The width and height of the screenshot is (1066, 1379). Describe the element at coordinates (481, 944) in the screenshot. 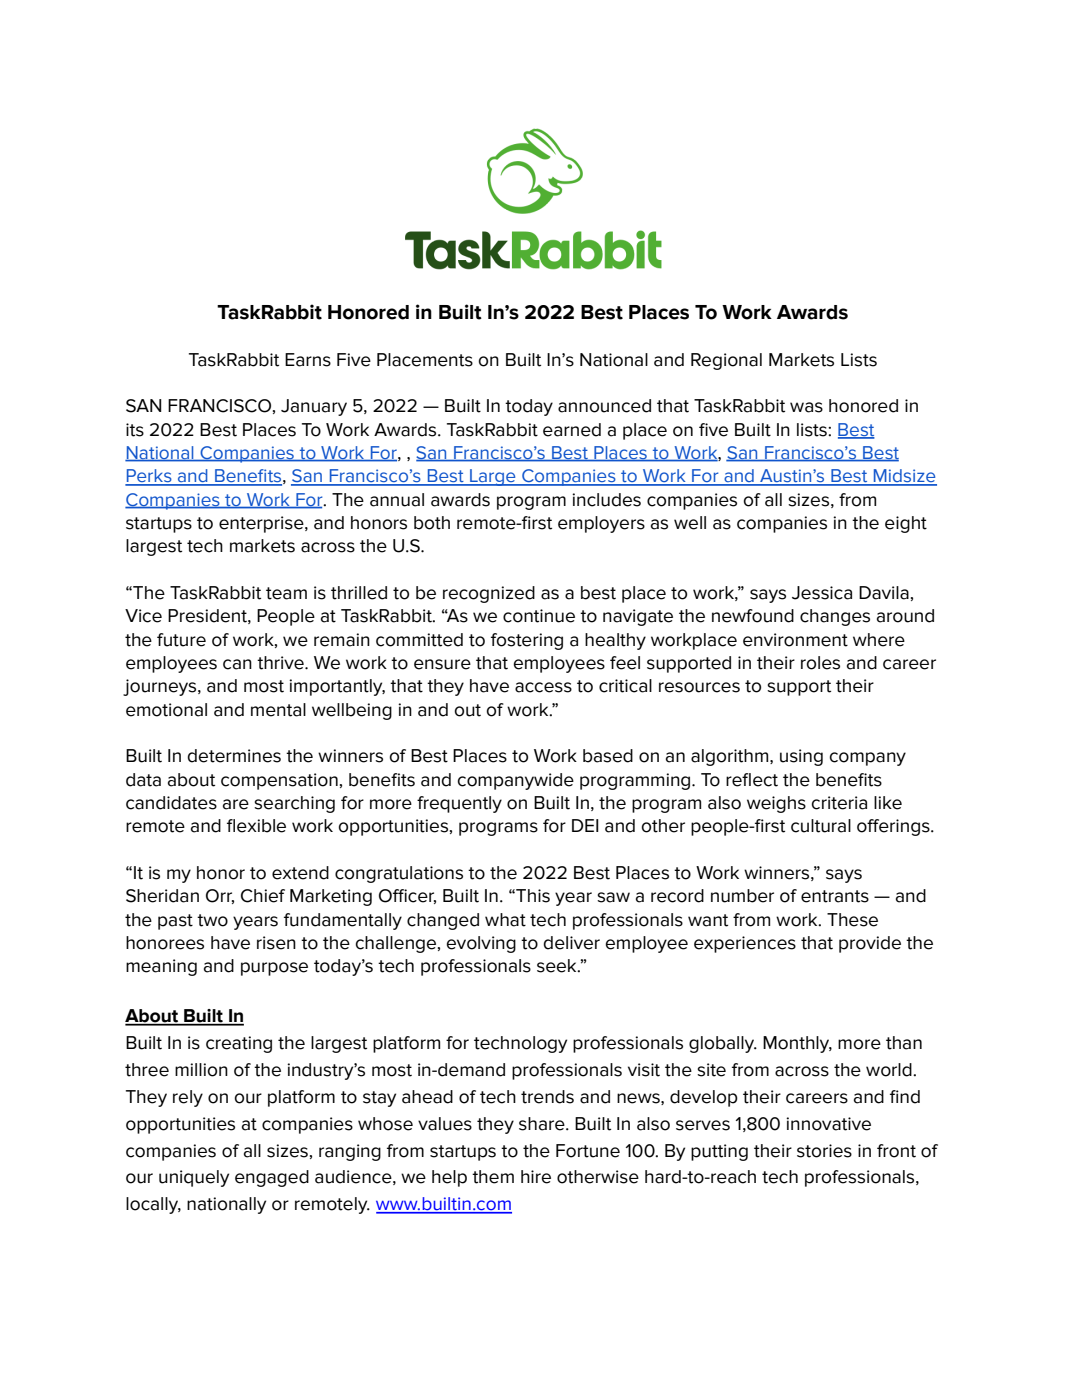

I see `evolving` at that location.
